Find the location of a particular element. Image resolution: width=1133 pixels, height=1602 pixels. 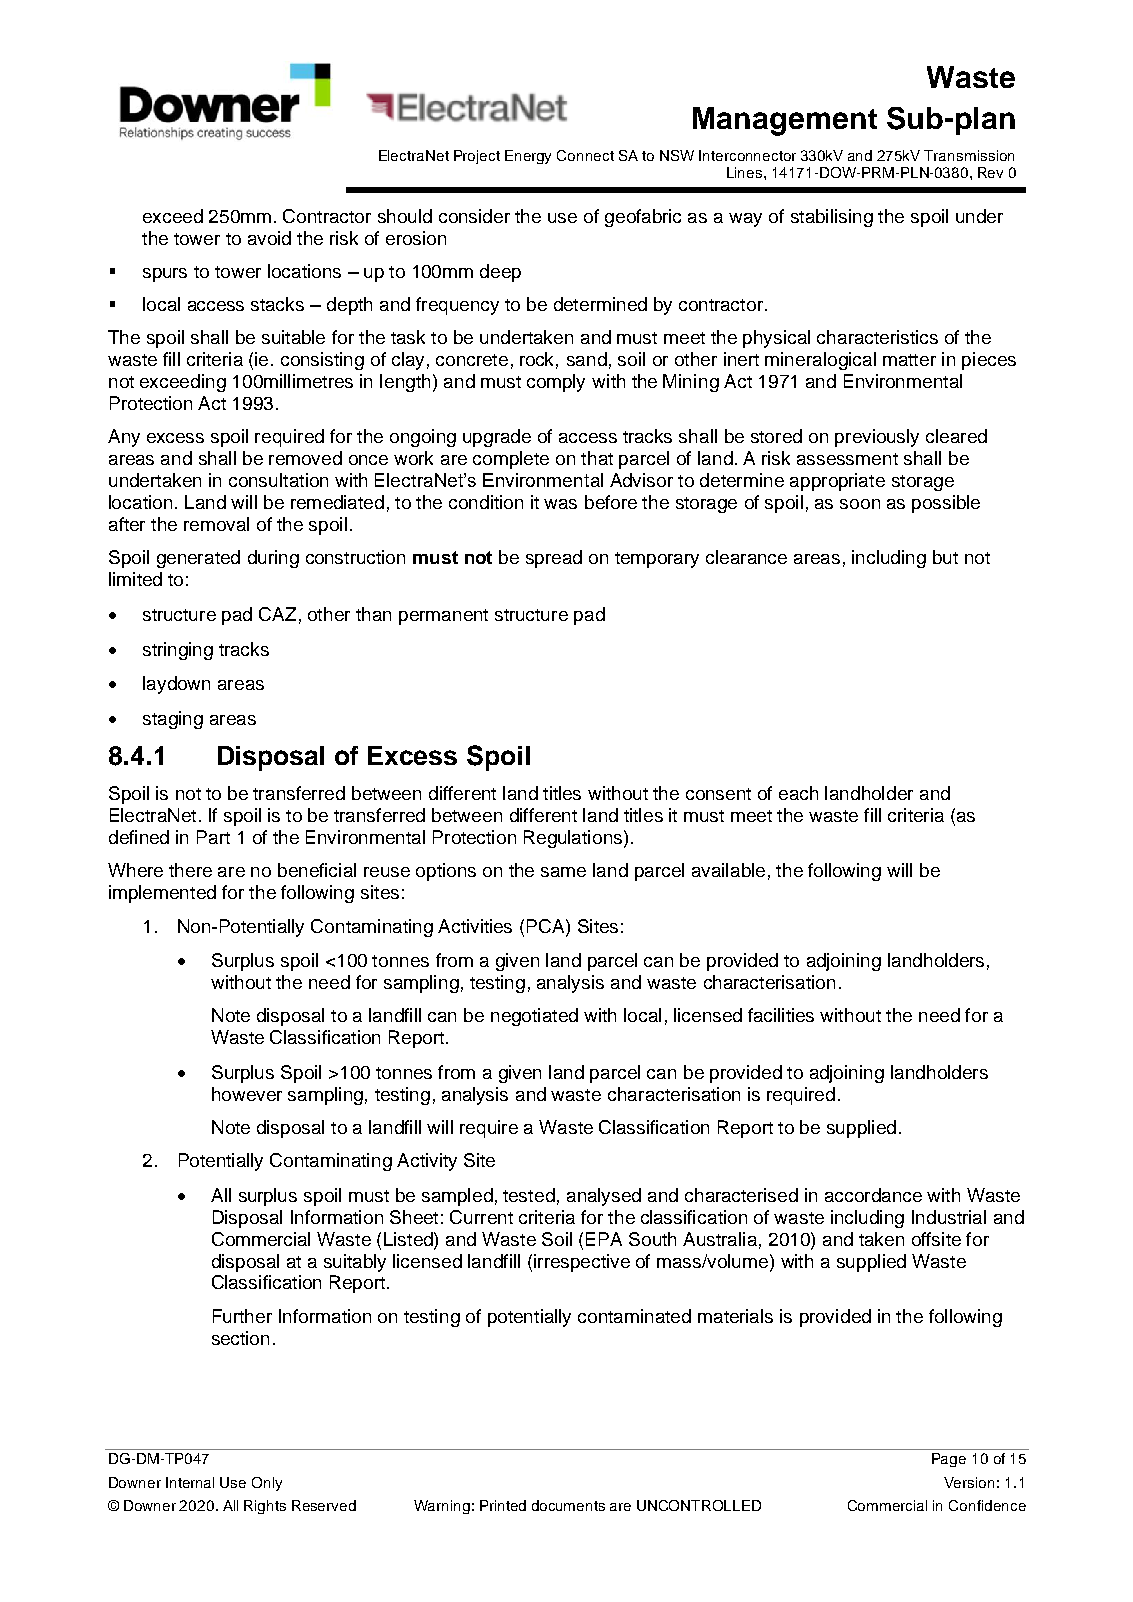

same is located at coordinates (563, 872).
